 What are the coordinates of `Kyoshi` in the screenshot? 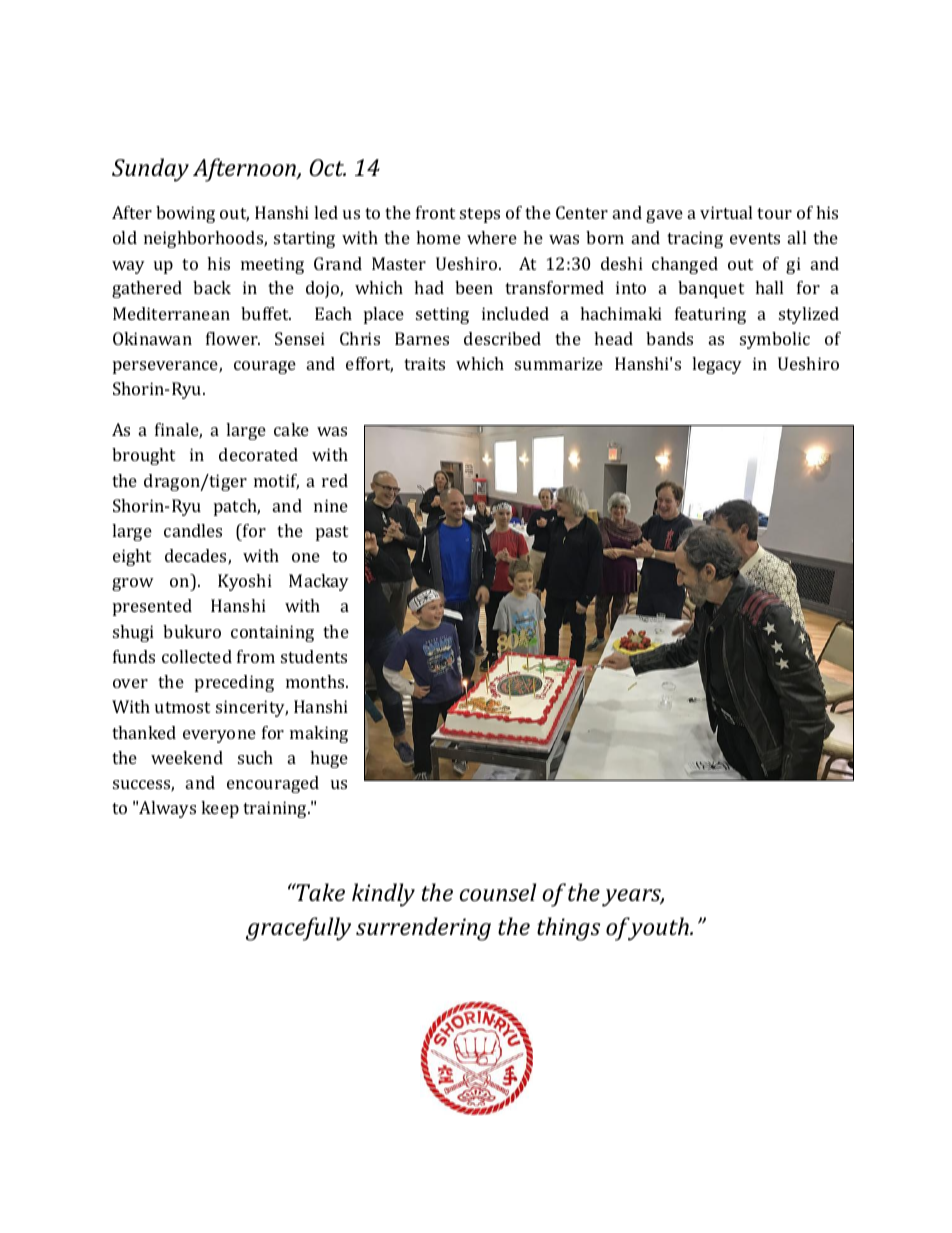 It's located at (245, 582).
